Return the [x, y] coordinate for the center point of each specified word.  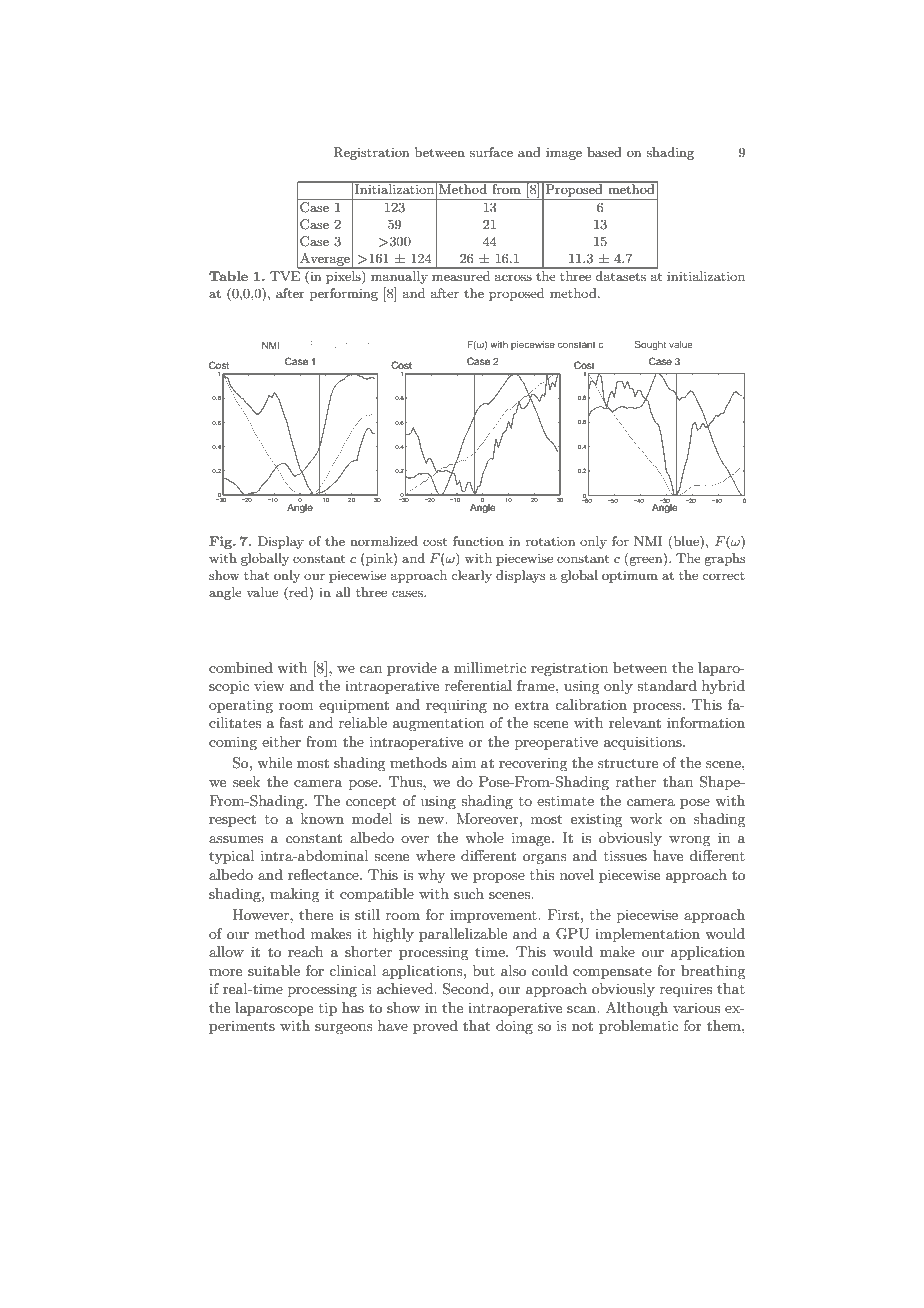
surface [491, 152]
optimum [630, 576]
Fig [222, 542]
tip [328, 1009]
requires [686, 990]
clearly [471, 576]
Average [325, 260]
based [604, 152]
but [484, 970]
